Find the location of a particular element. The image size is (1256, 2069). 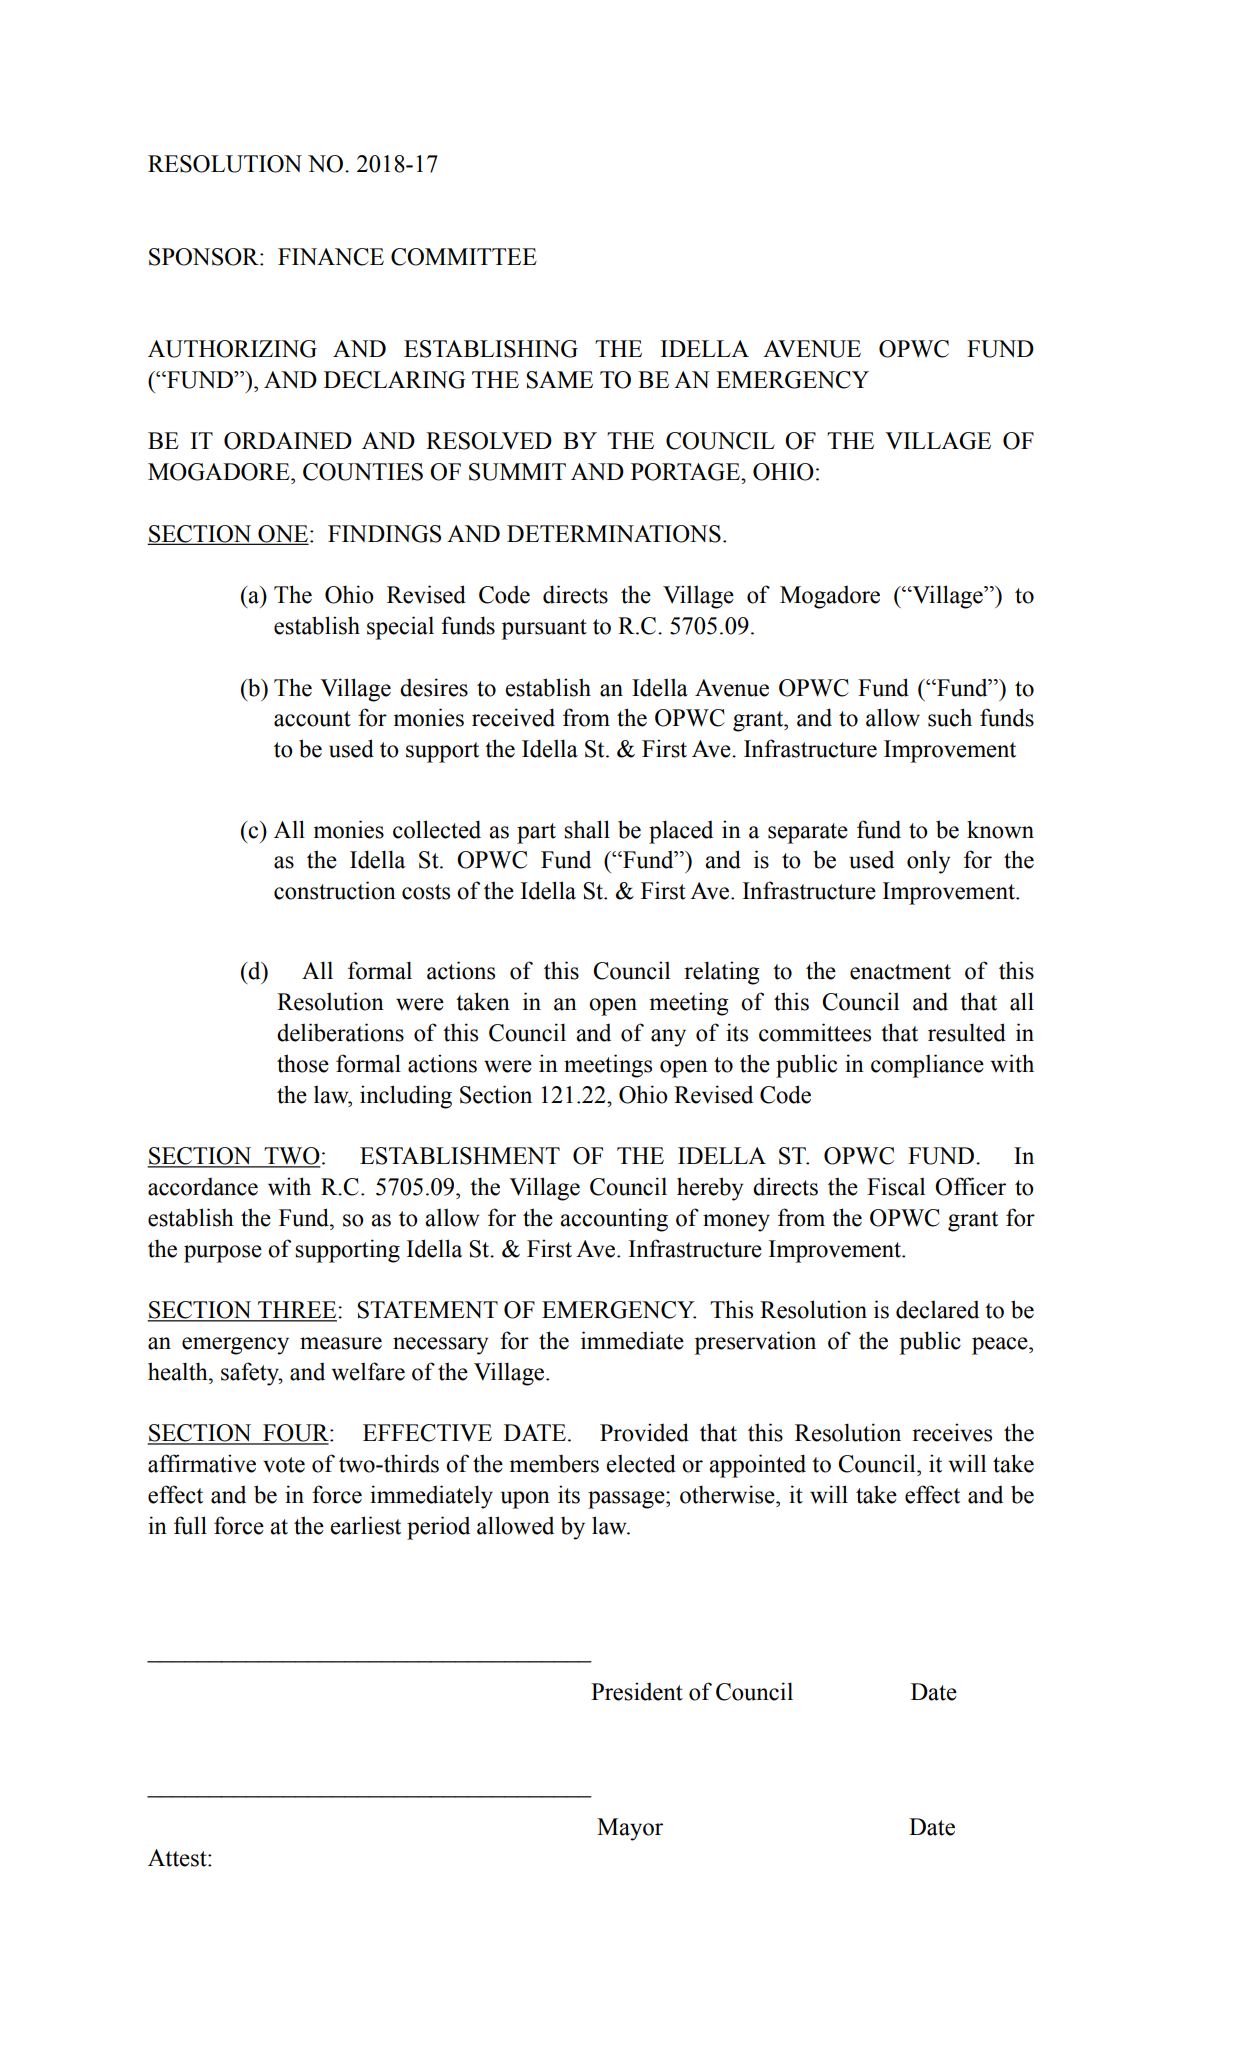

compliance is located at coordinates (927, 1066).
